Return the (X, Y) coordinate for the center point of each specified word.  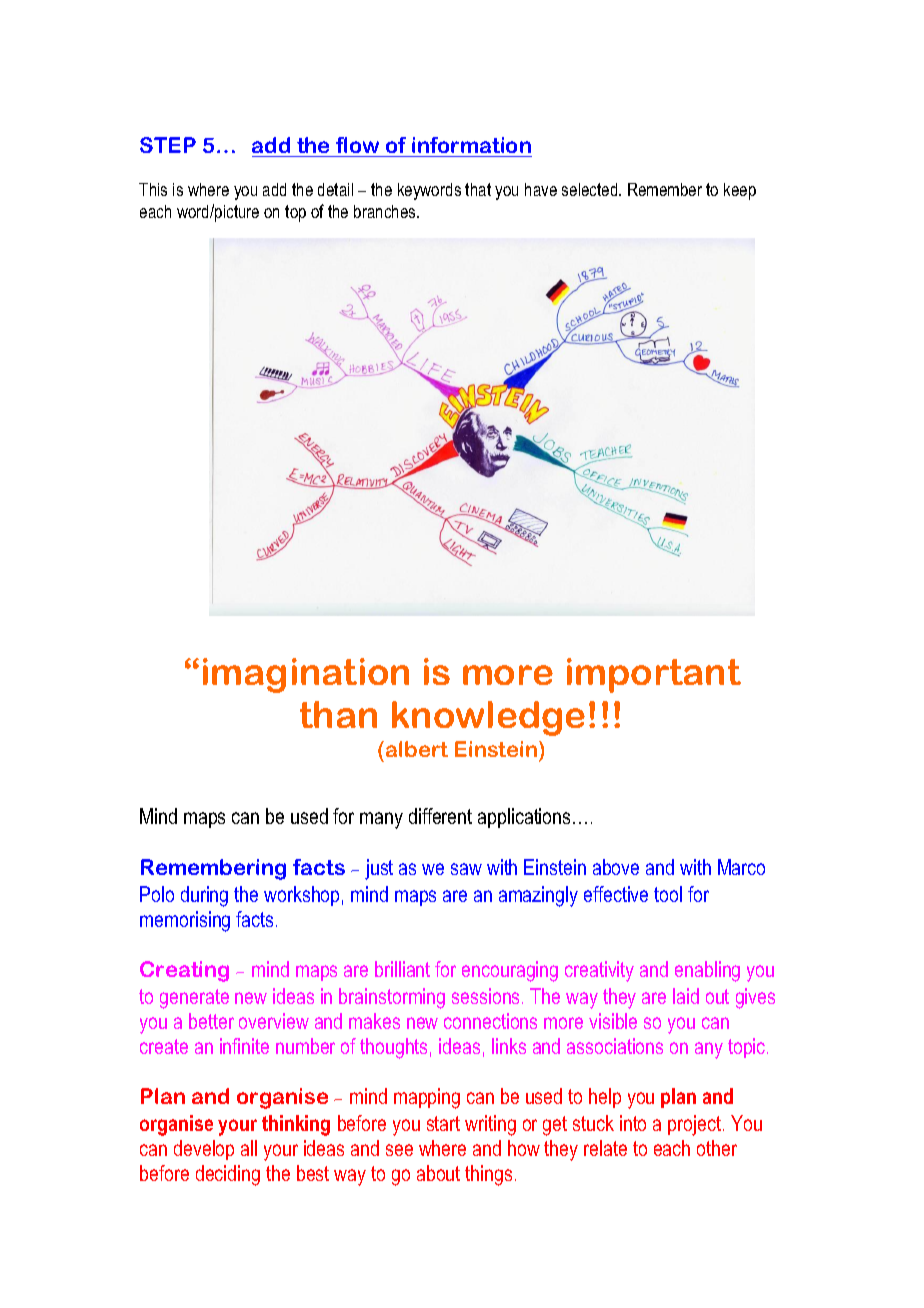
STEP (168, 145)
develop (204, 1150)
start (443, 1123)
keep (740, 191)
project (694, 1125)
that (478, 189)
